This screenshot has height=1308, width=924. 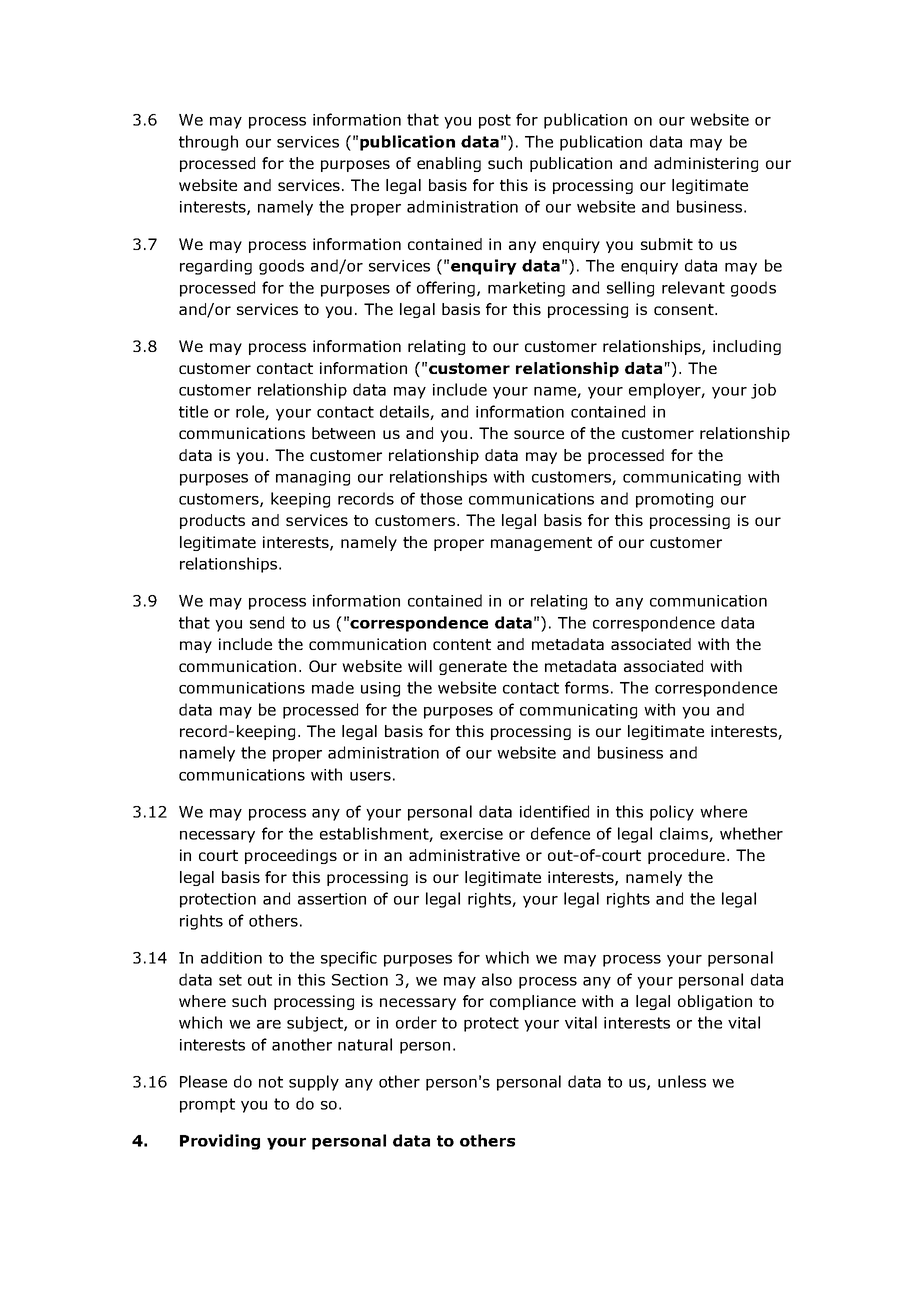 I want to click on job, so click(x=763, y=391).
